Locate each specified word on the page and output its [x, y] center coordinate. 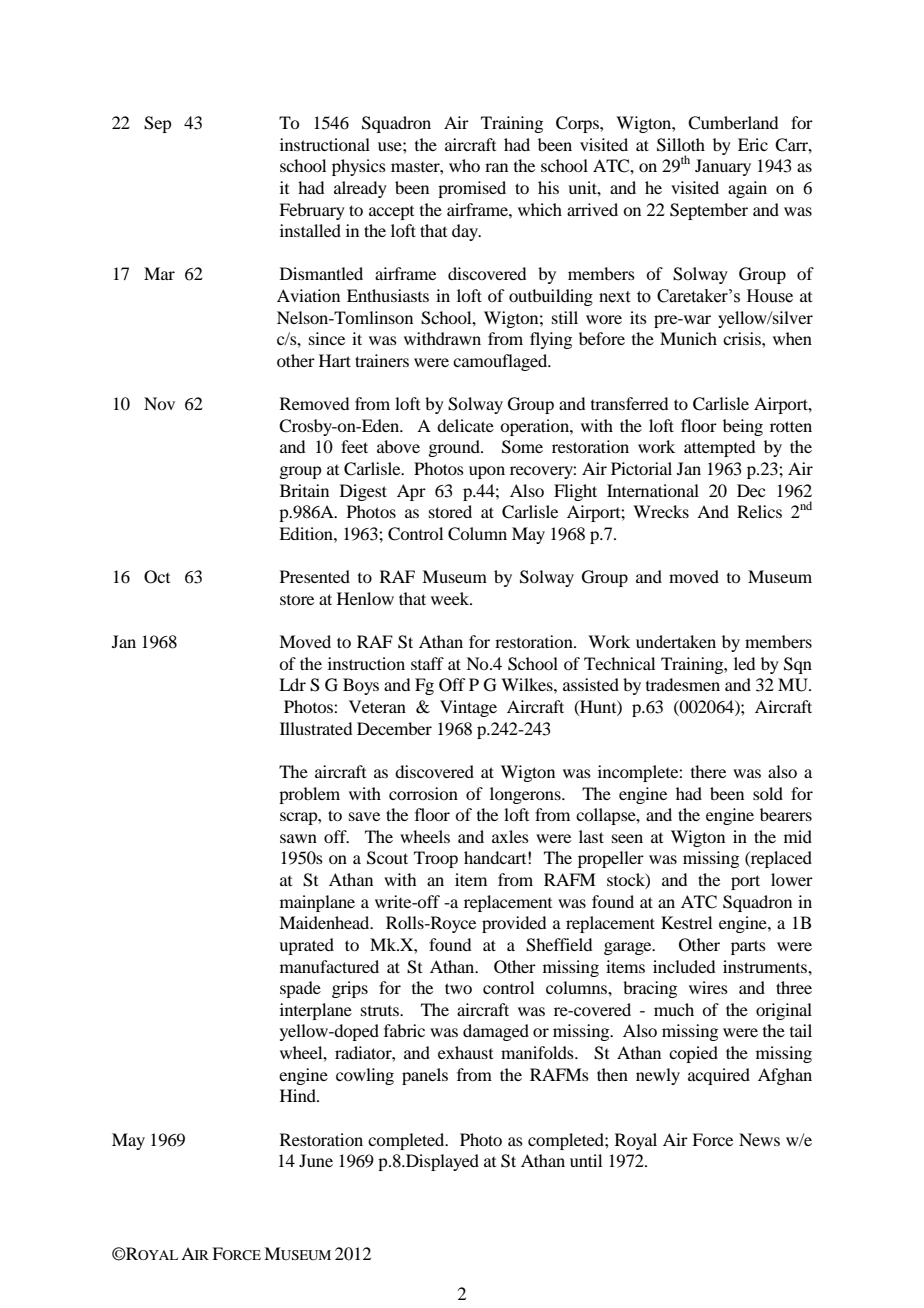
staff [427, 663]
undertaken [676, 641]
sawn [298, 838]
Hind [299, 1095]
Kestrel [686, 922]
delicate [465, 425]
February [312, 211]
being [743, 427]
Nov [159, 403]
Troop [436, 859]
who [464, 165]
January [723, 167]
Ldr [292, 684]
